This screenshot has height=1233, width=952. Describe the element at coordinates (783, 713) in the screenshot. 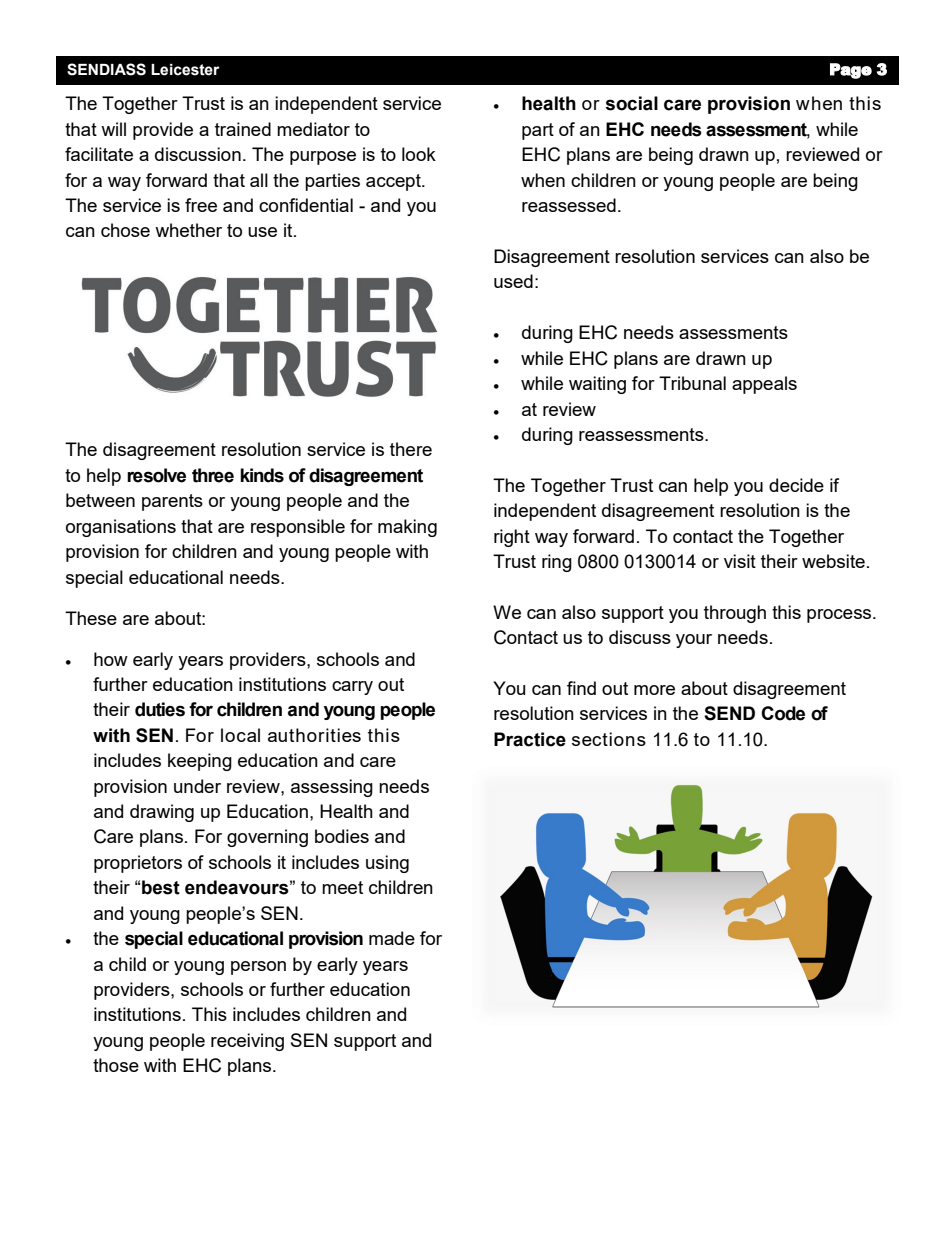

I see `Code` at that location.
